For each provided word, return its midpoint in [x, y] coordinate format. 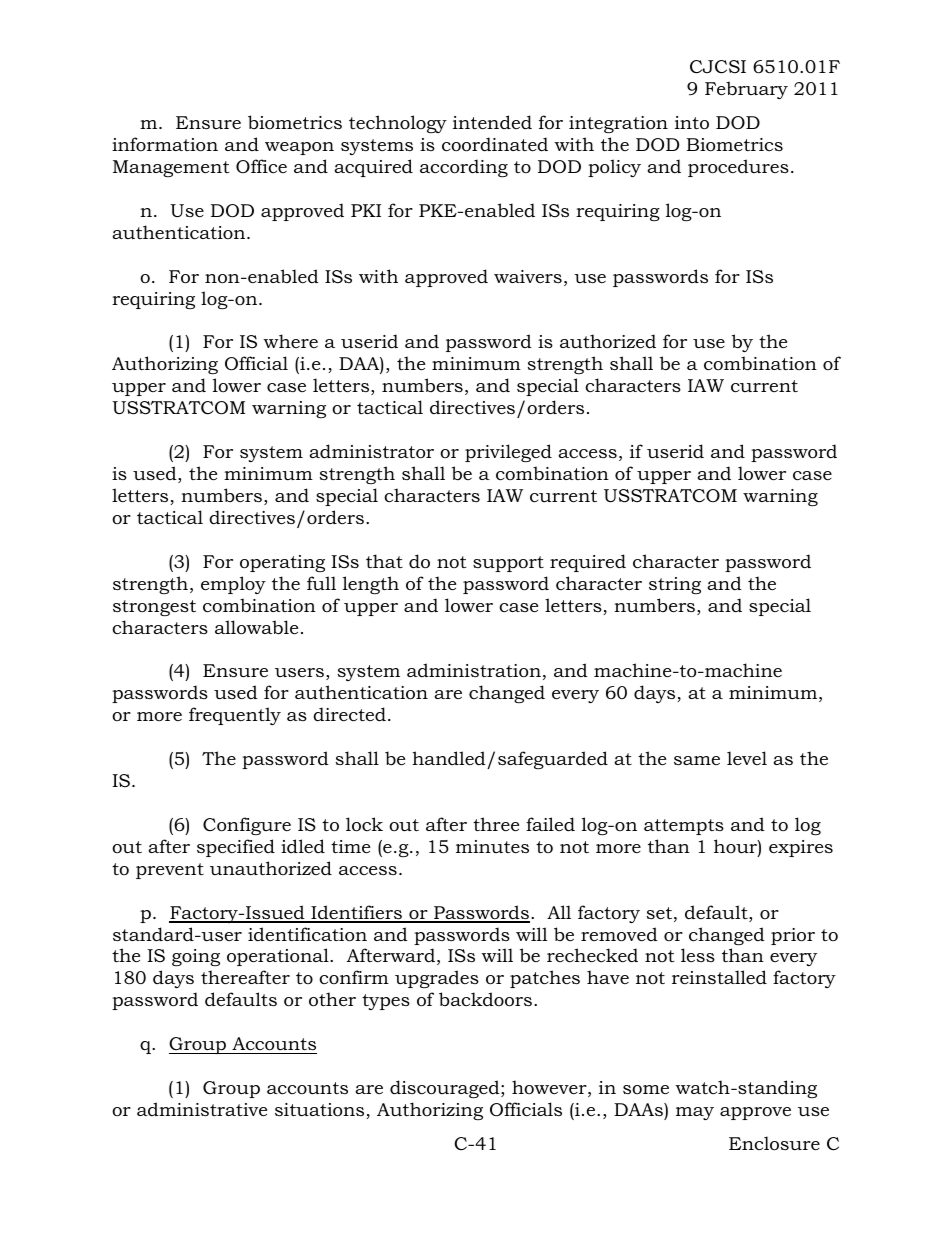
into [692, 123]
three [496, 824]
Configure [247, 826]
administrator [371, 451]
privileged [508, 453]
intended [492, 122]
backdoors [485, 999]
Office [261, 166]
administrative [202, 1109]
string [675, 585]
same [697, 760]
